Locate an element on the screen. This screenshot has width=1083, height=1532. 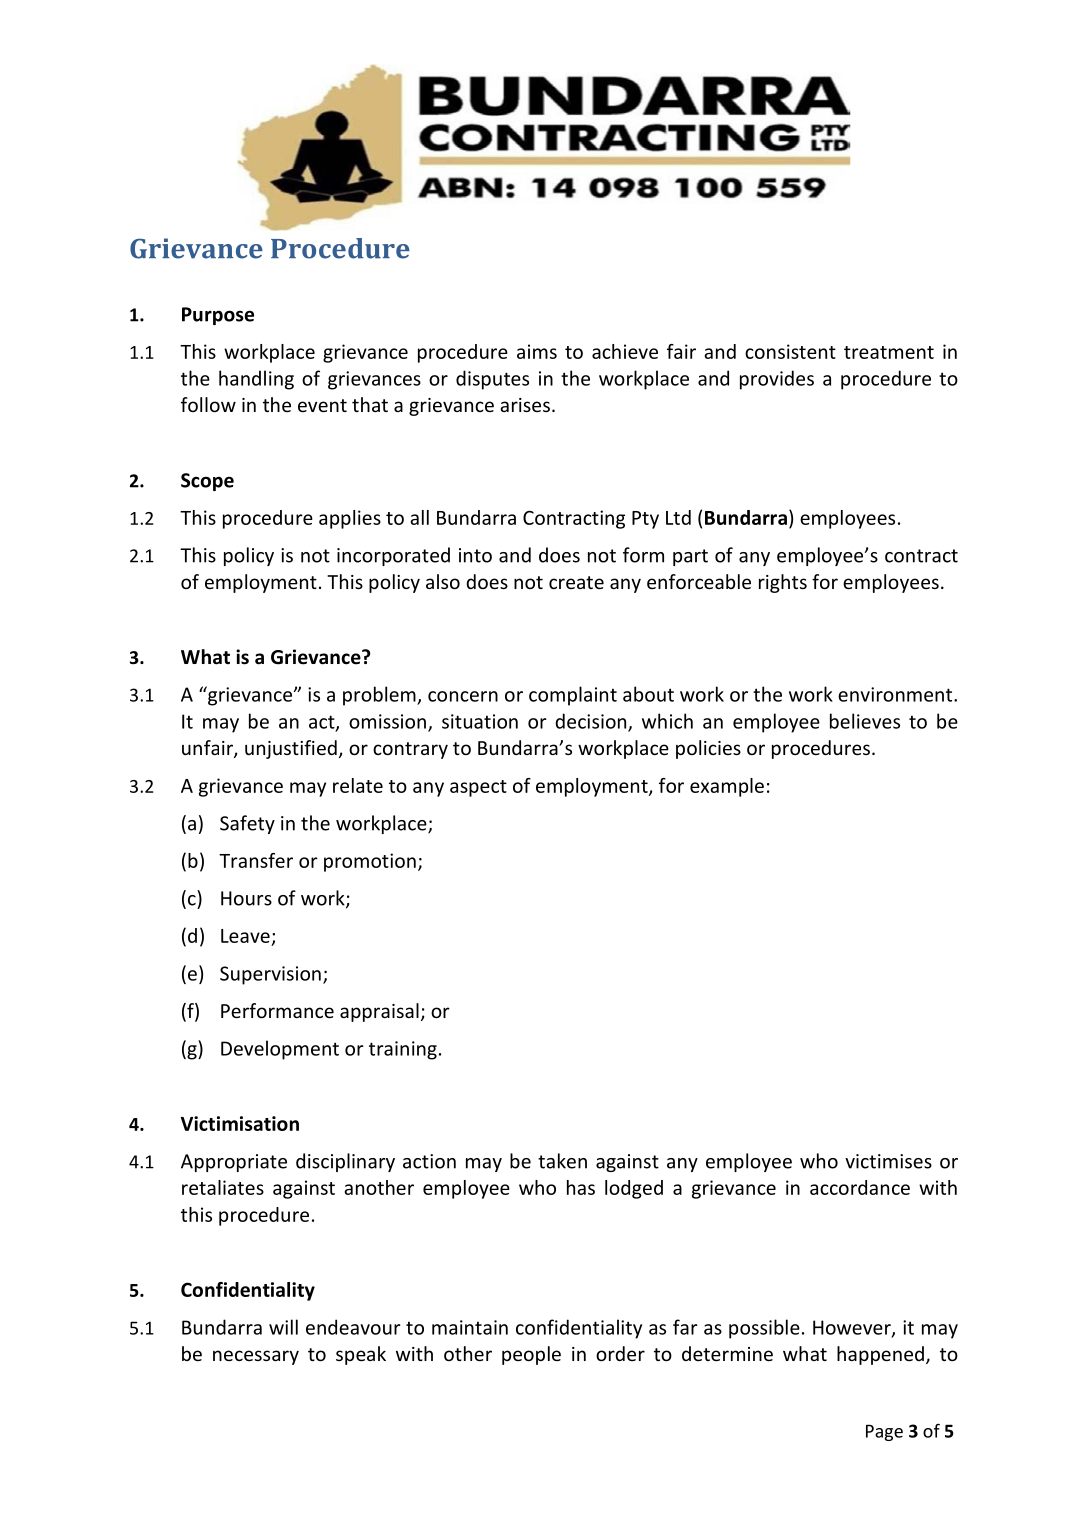
taken is located at coordinates (562, 1161).
